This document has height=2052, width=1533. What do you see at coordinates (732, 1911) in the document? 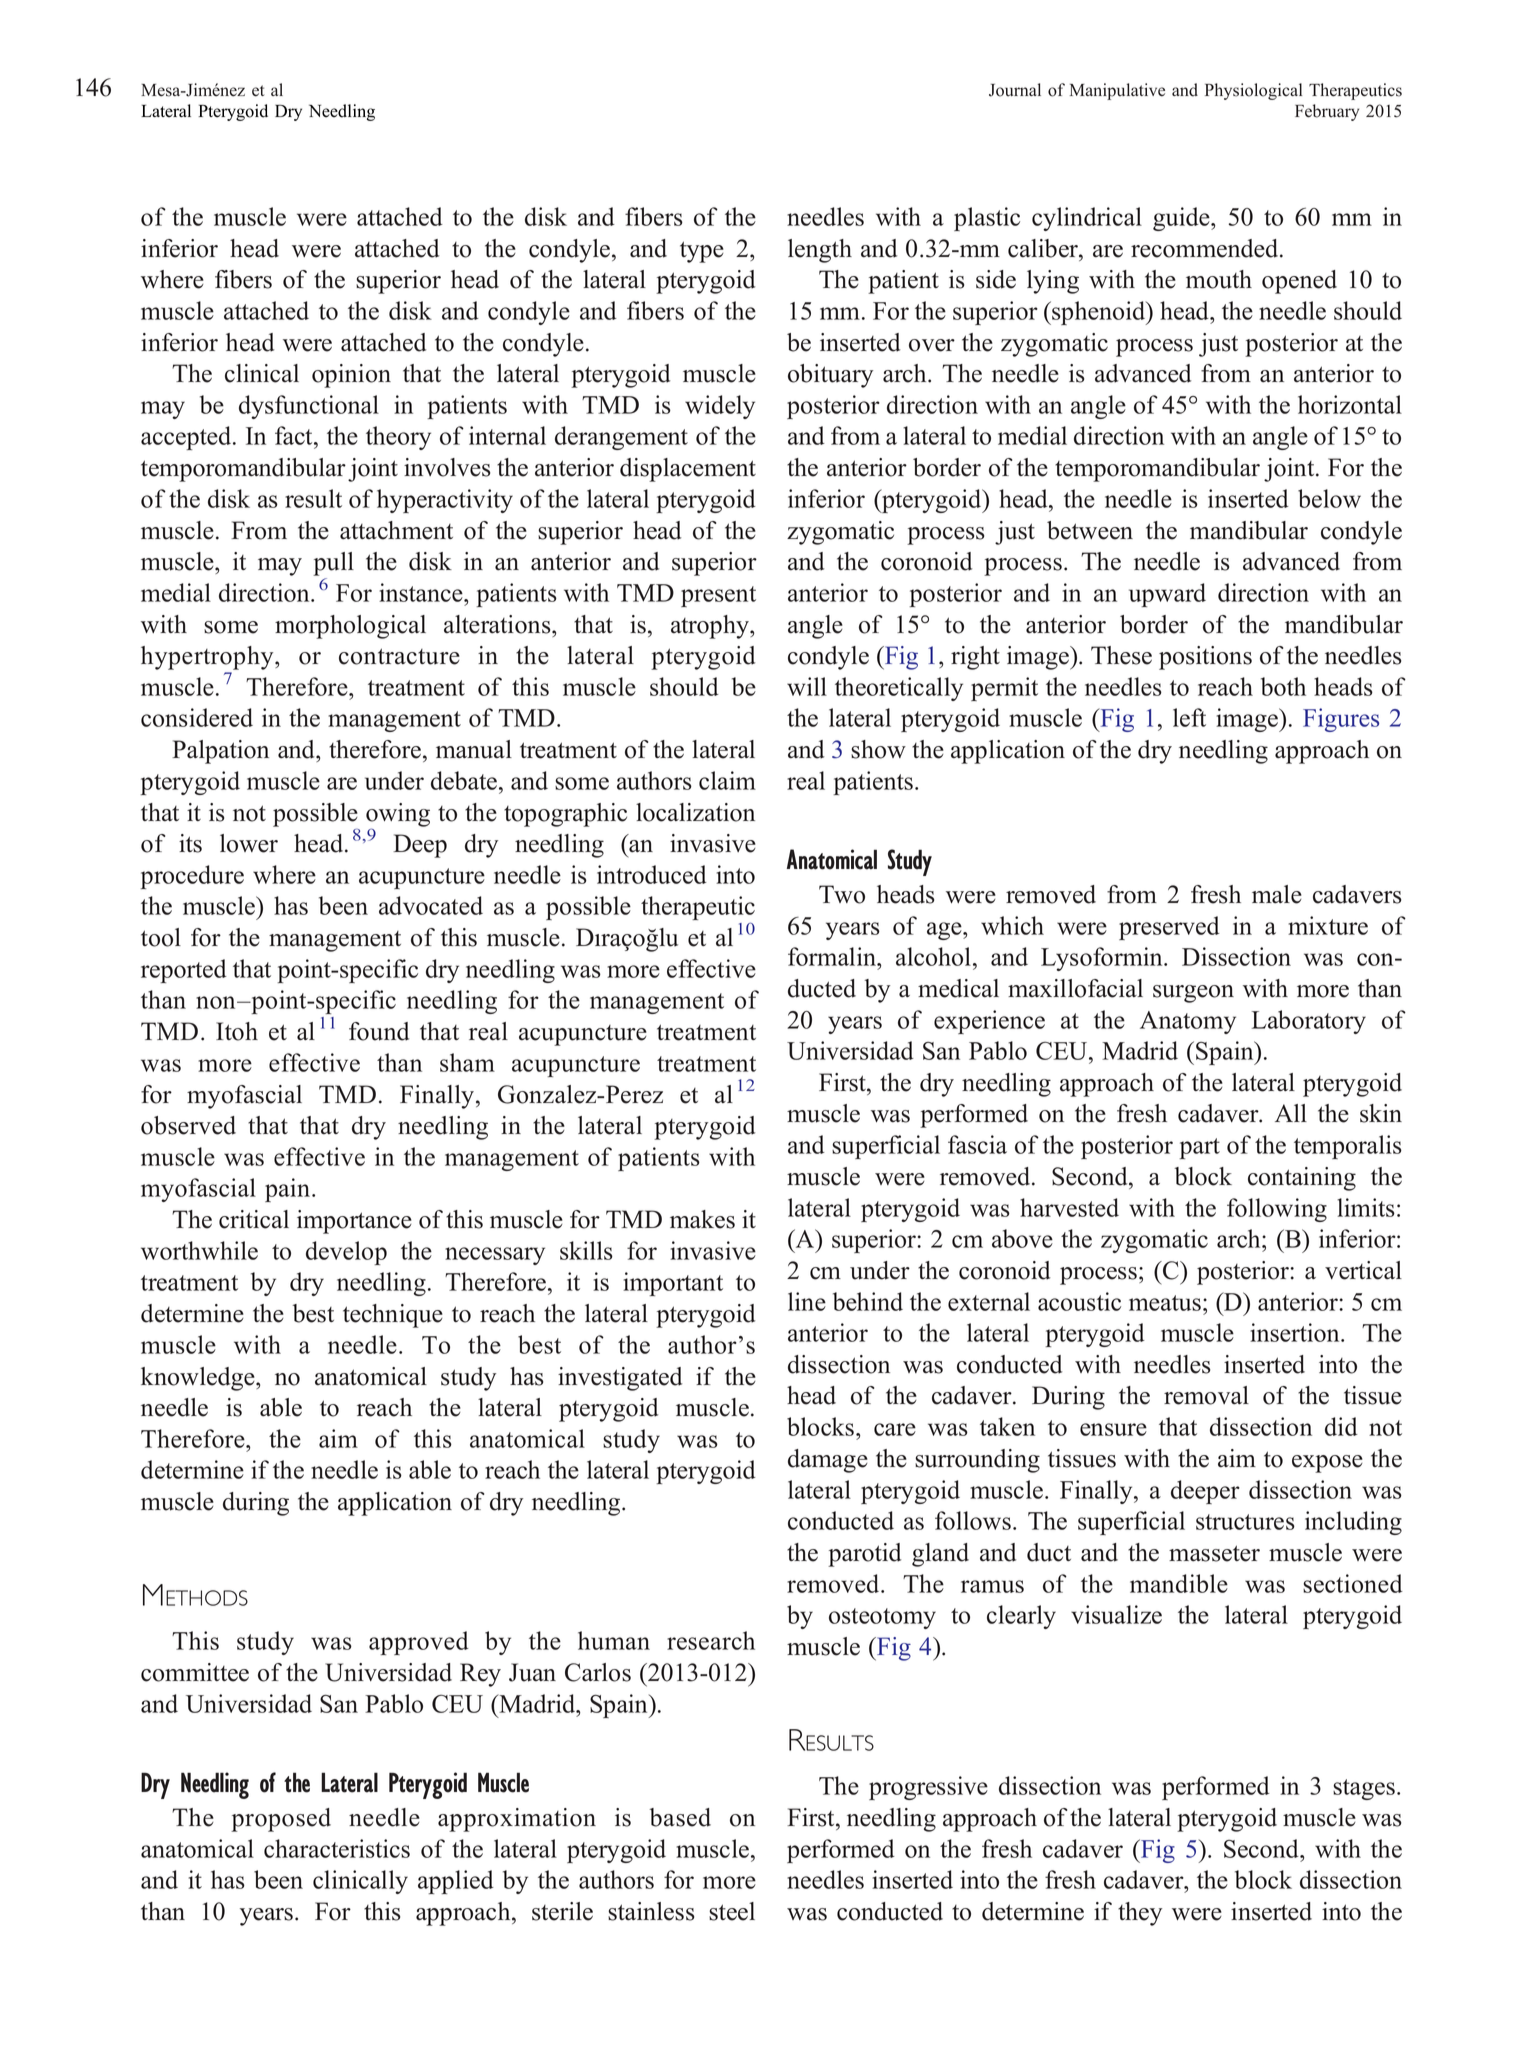
I see `steel` at bounding box center [732, 1911].
